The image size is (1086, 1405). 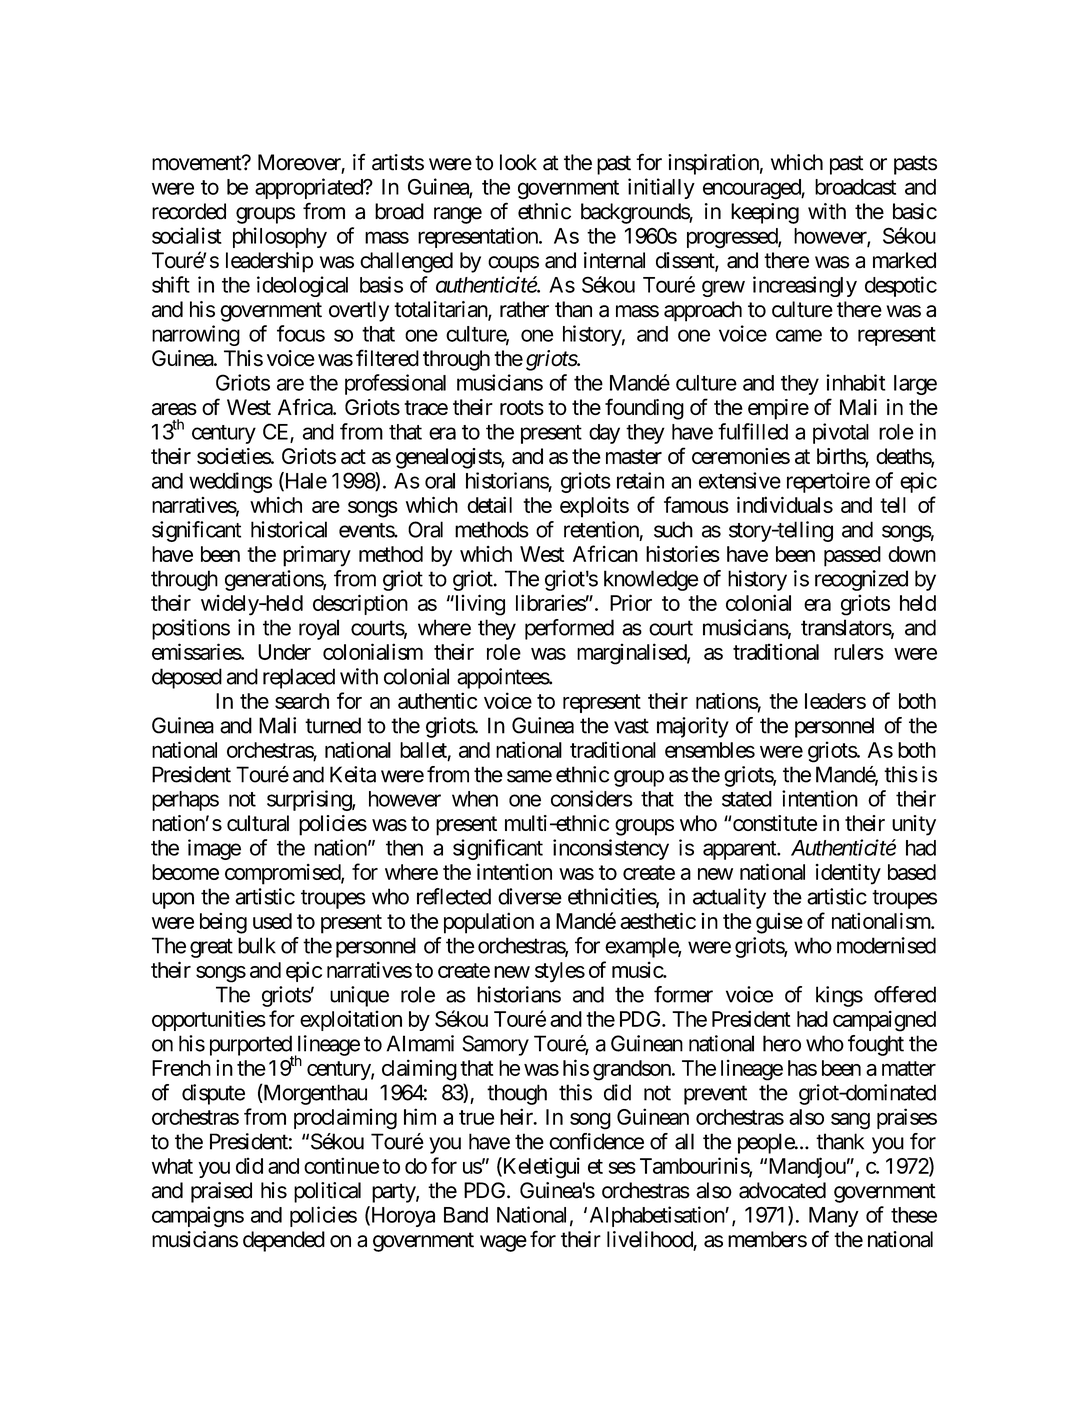 I want to click on vast, so click(x=631, y=726).
